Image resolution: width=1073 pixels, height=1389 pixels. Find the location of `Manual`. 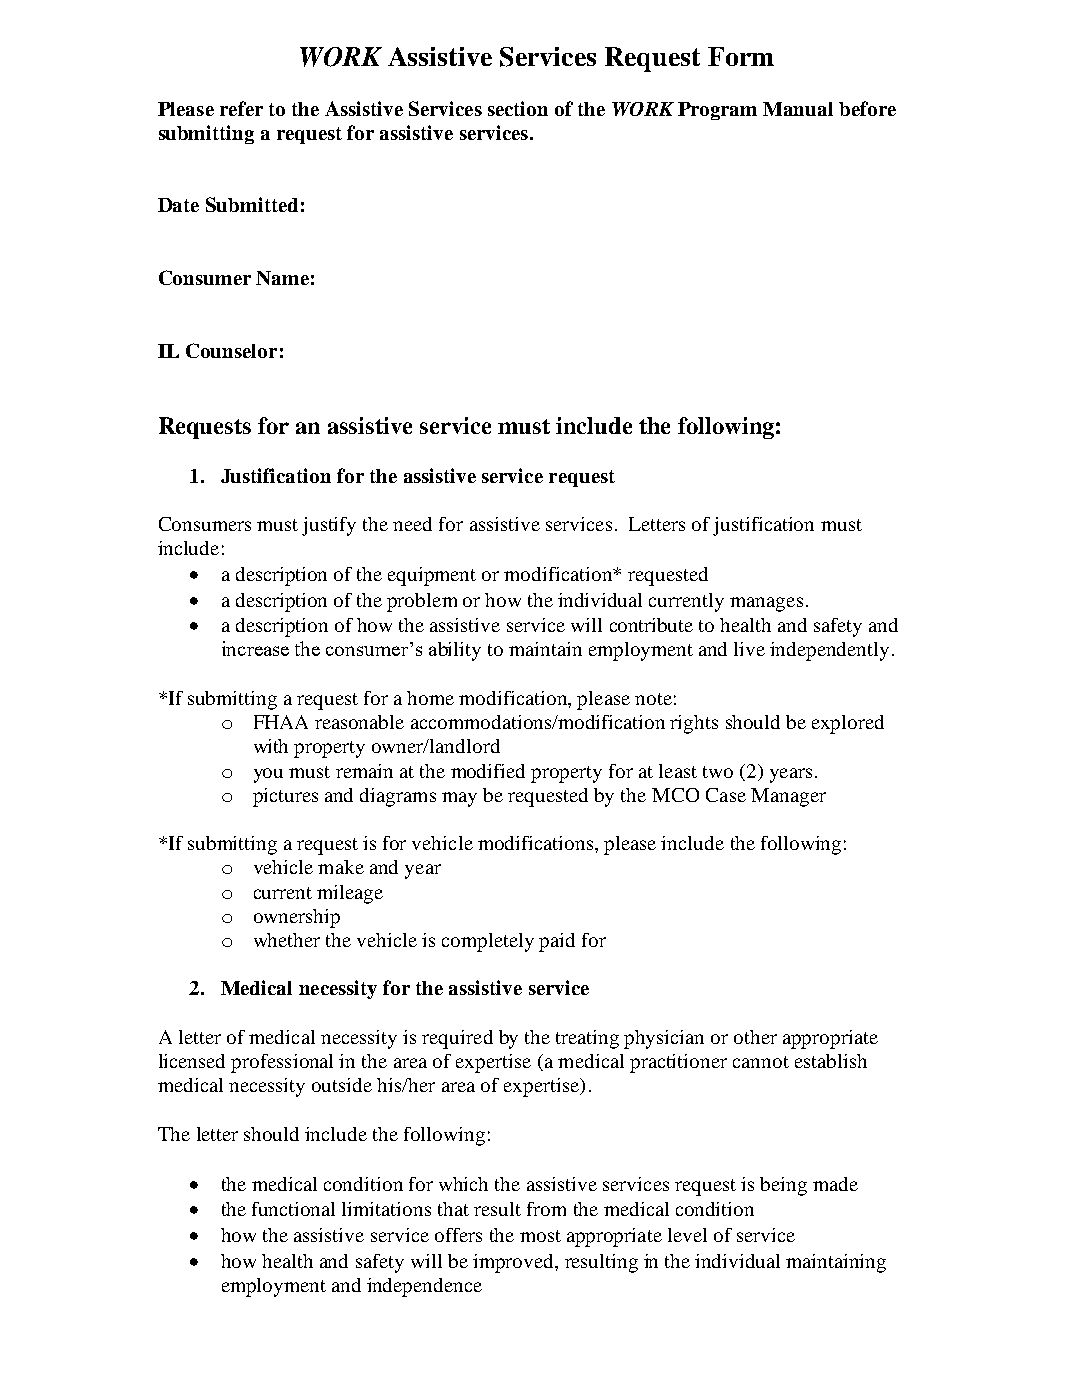

Manual is located at coordinates (798, 109).
